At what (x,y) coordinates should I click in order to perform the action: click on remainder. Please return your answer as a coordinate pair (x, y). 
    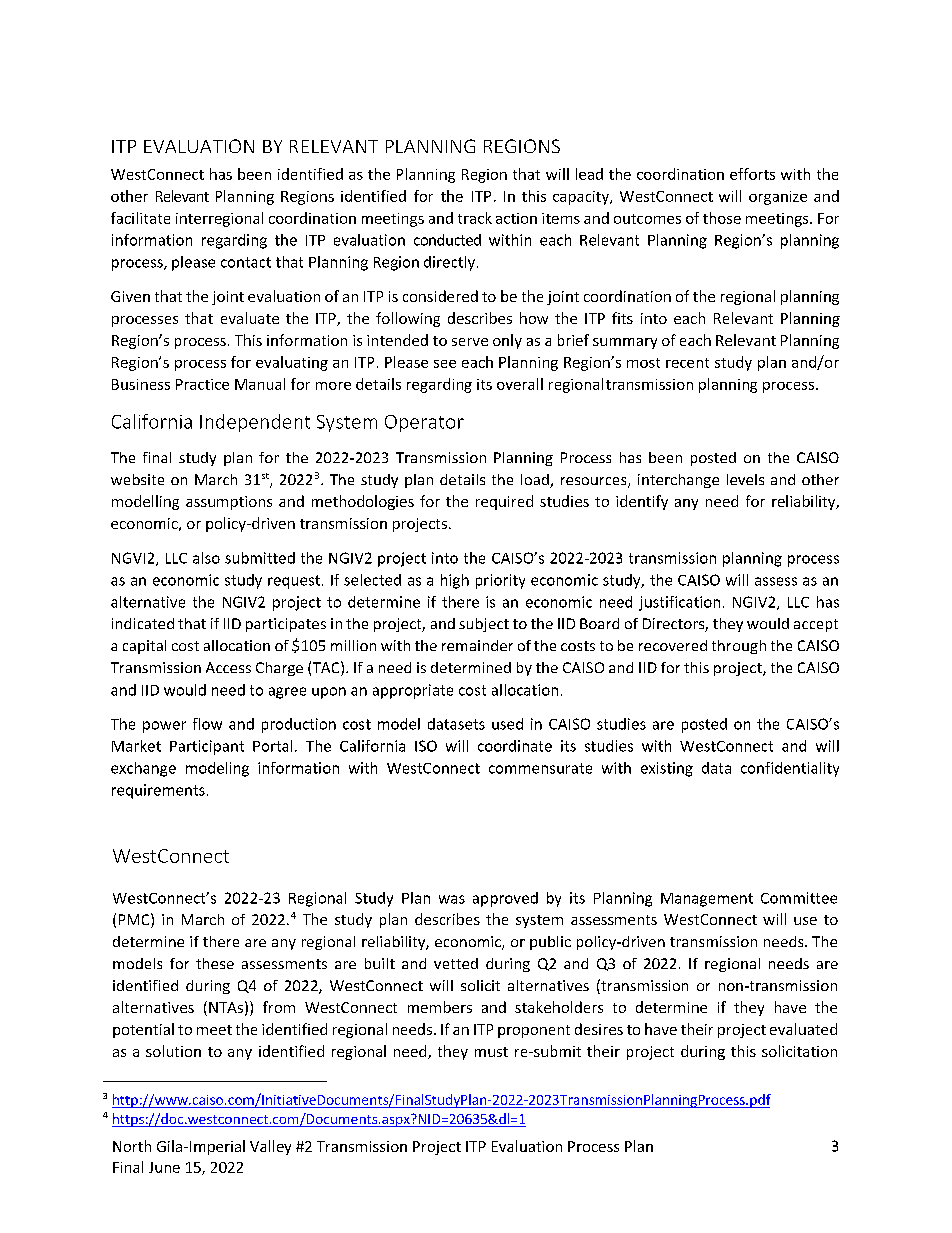
    Looking at the image, I should click on (477, 645).
